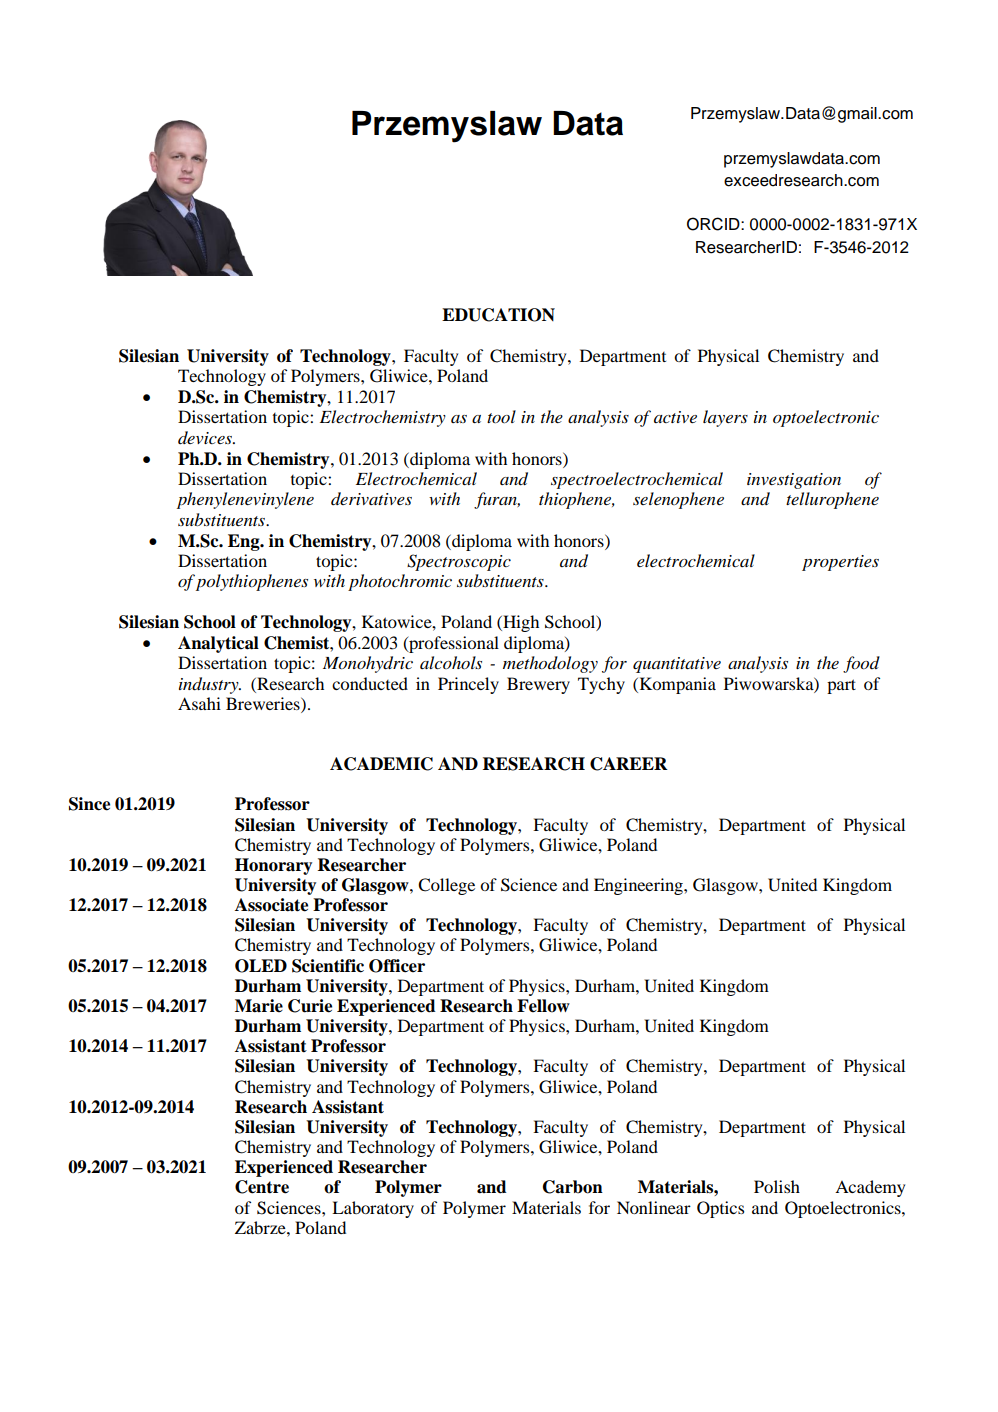 This page has width=998, height=1412. What do you see at coordinates (261, 966) in the page?
I see `OLED` at bounding box center [261, 966].
